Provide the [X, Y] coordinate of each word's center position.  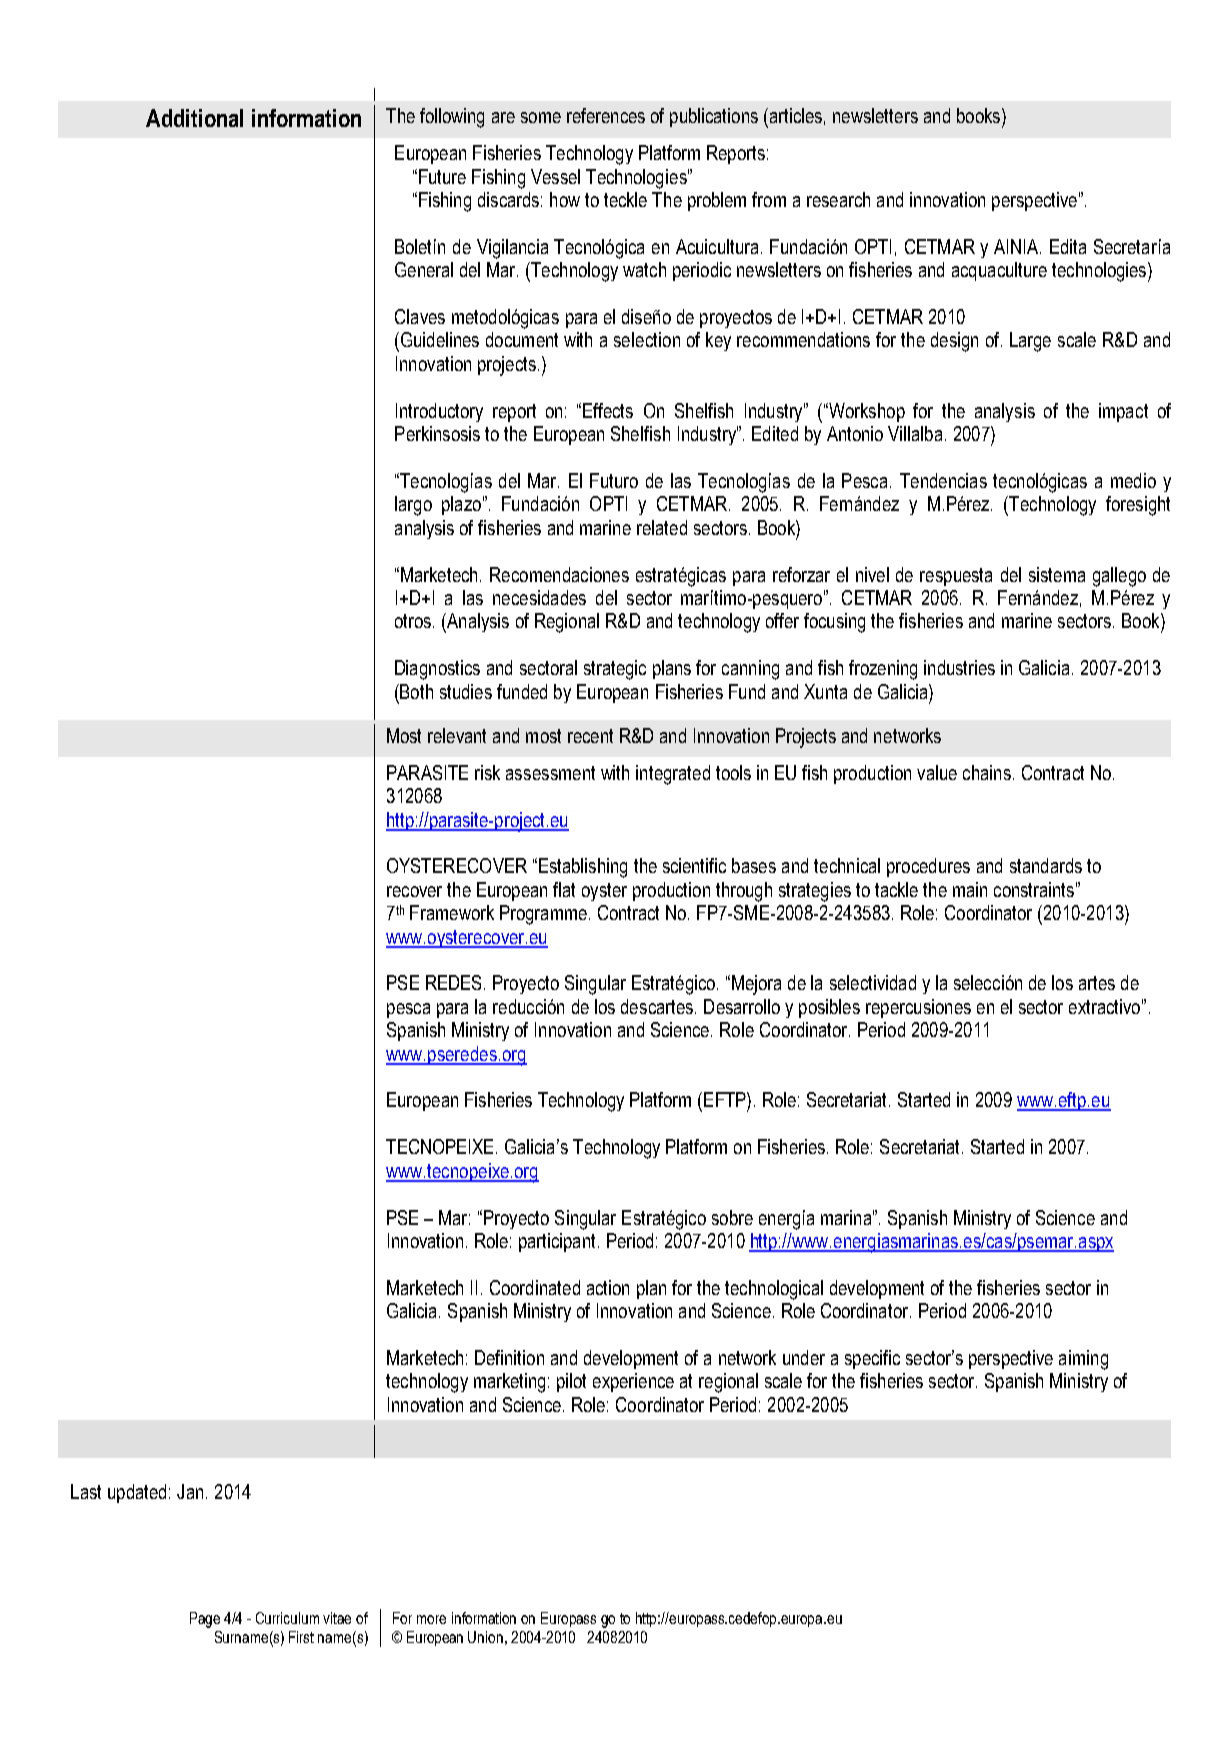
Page [205, 1620]
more [431, 1619]
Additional [194, 118]
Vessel [555, 176]
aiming [1083, 1360]
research [838, 199]
